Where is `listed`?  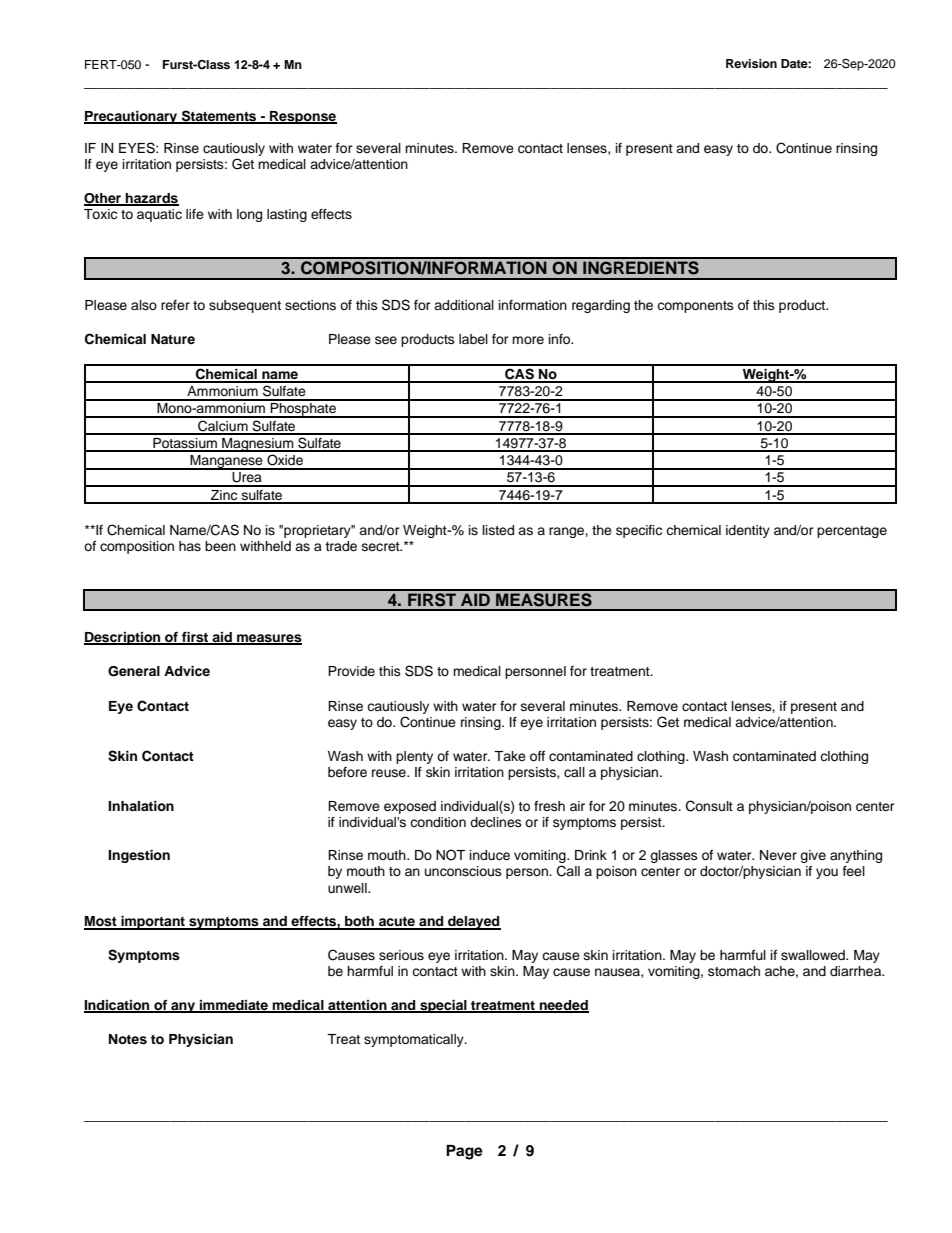
listed is located at coordinates (498, 530).
